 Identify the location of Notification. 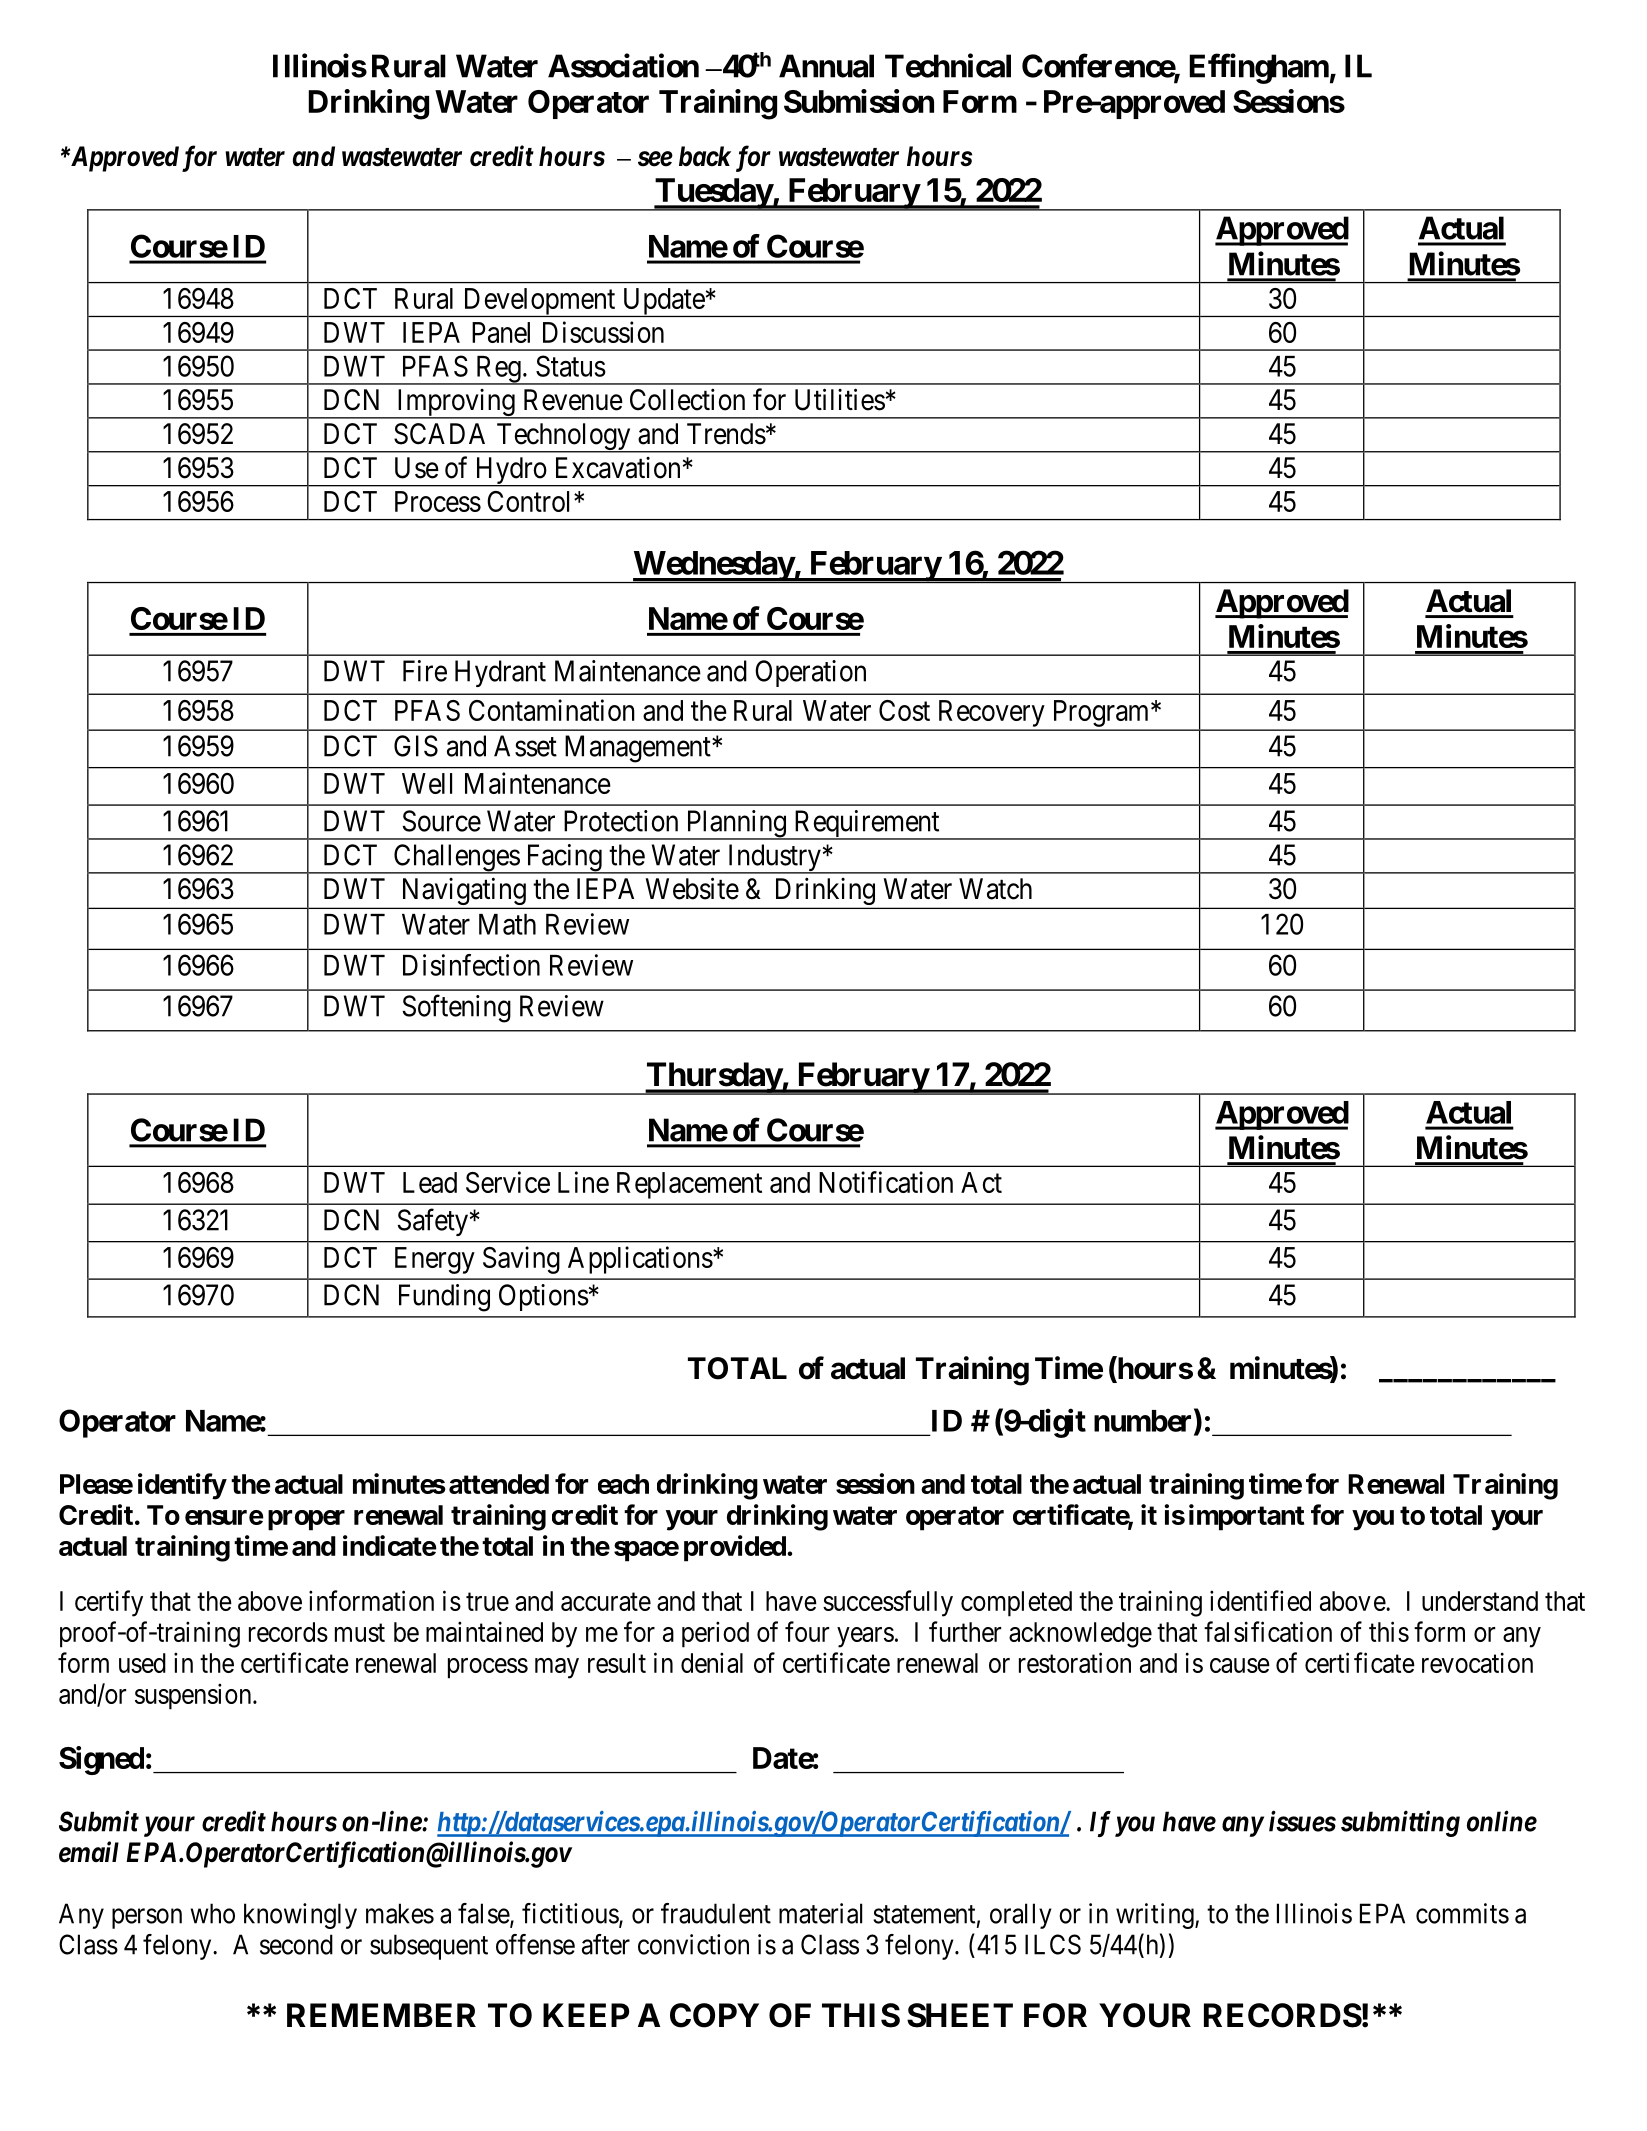
(886, 1182).
